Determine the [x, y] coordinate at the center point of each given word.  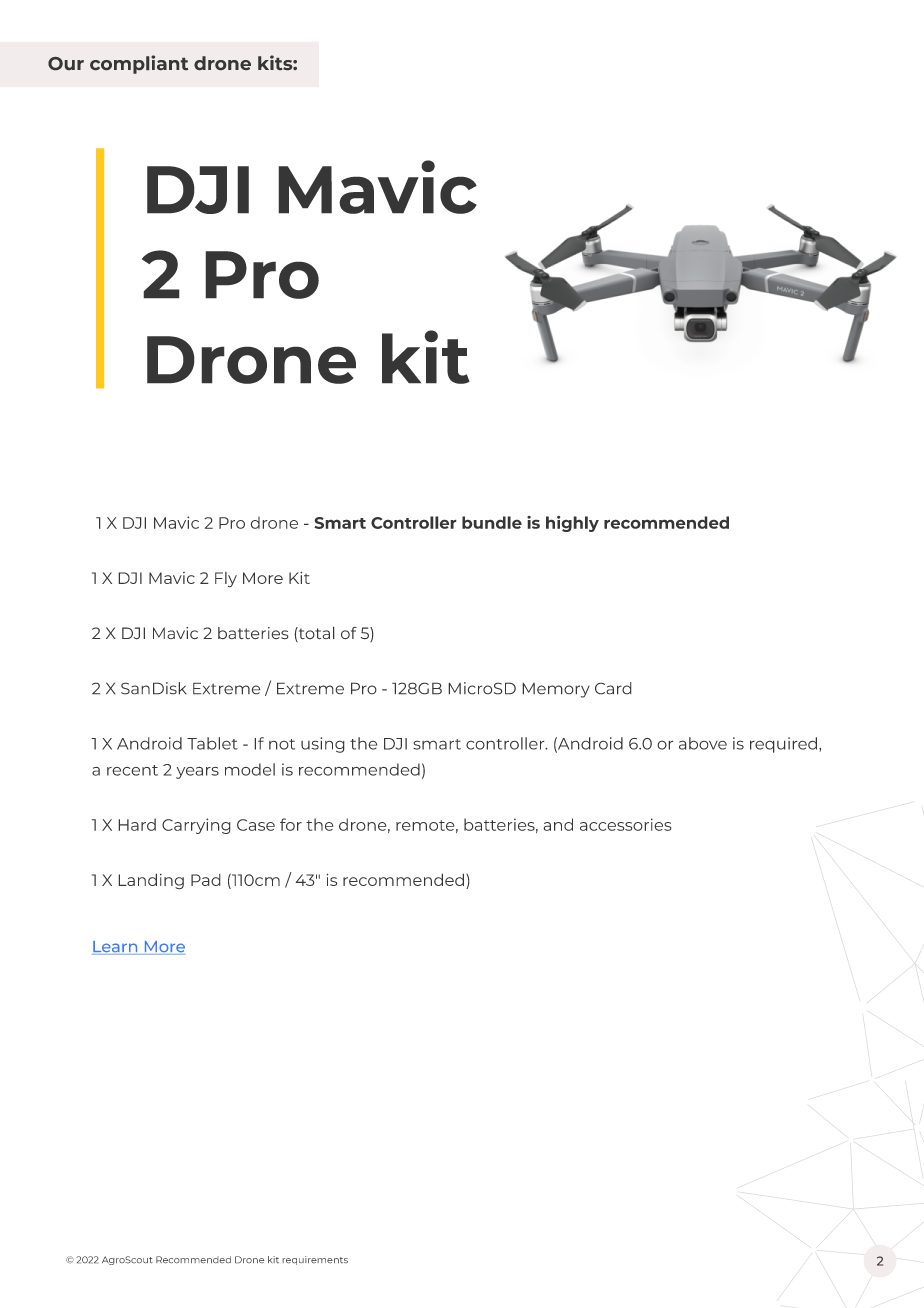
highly [572, 524]
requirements [315, 1260]
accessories [626, 824]
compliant [139, 64]
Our [66, 63]
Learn [116, 948]
